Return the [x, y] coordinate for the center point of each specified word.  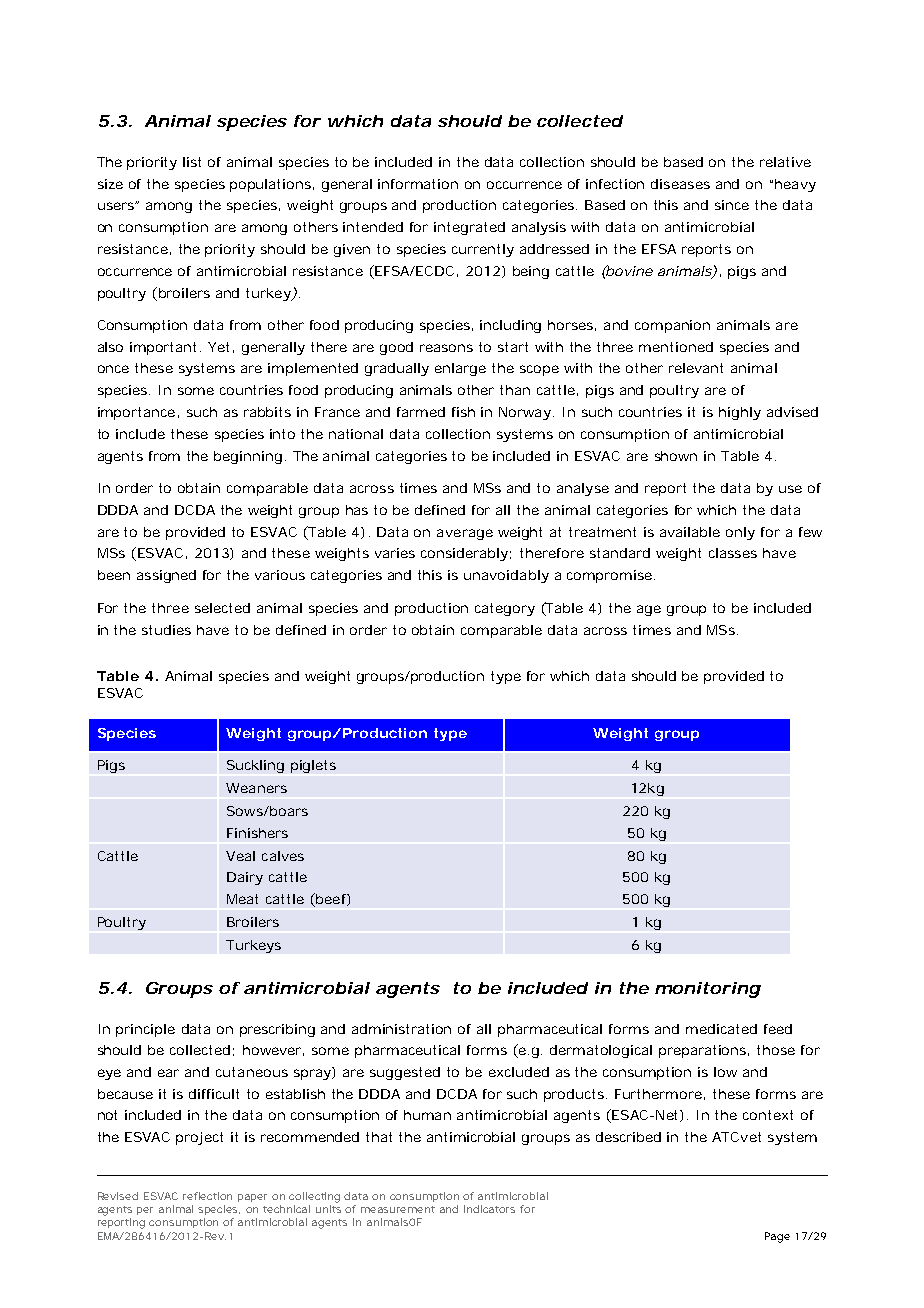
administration [401, 1029]
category [505, 609]
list [192, 162]
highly [740, 413]
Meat [242, 899]
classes [733, 553]
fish [463, 412]
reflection [207, 1196]
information [418, 184]
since [732, 205]
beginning [248, 457]
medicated [721, 1029]
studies [166, 630]
